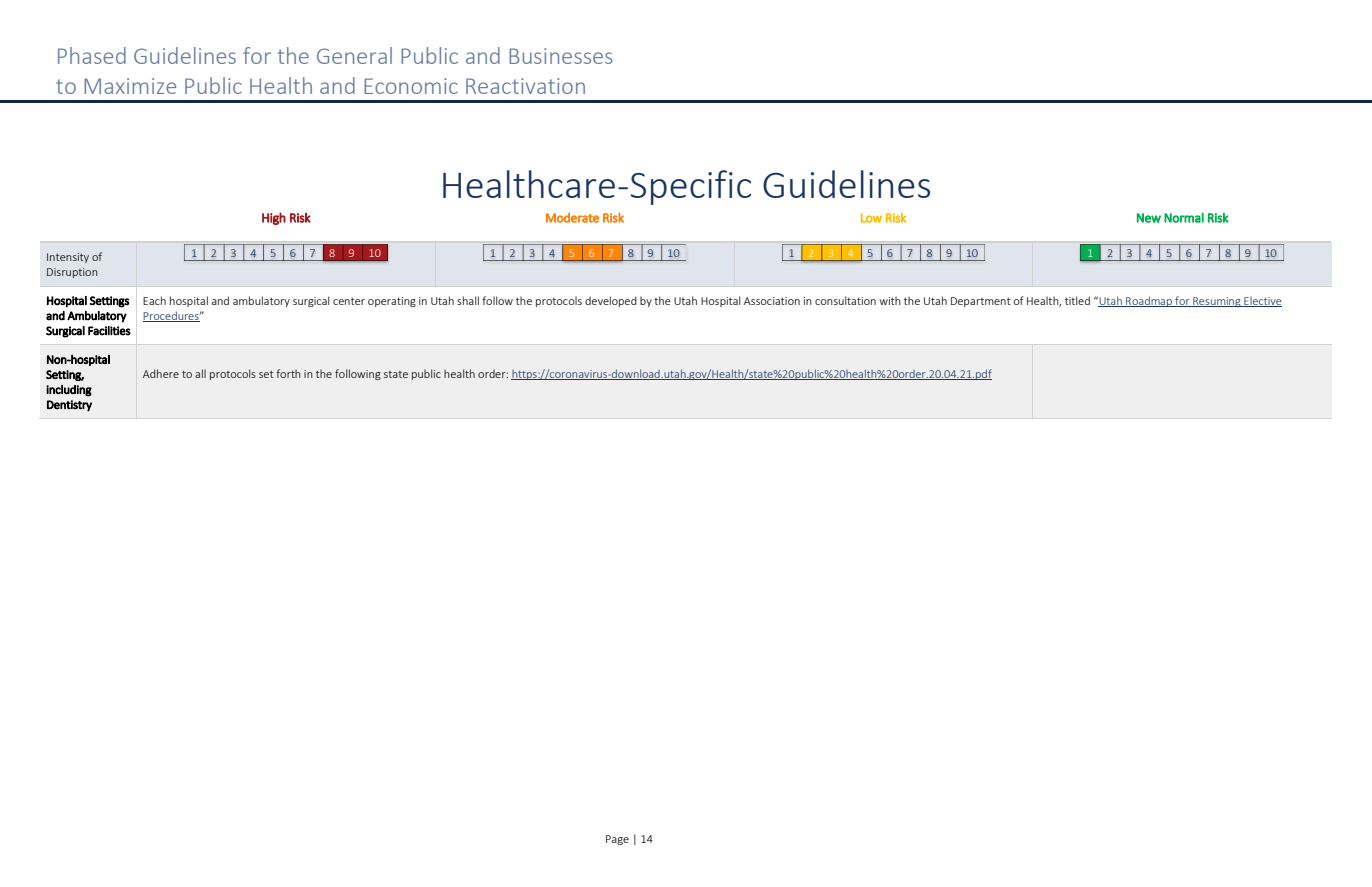  What do you see at coordinates (288, 373) in the screenshot?
I see `forth` at bounding box center [288, 373].
